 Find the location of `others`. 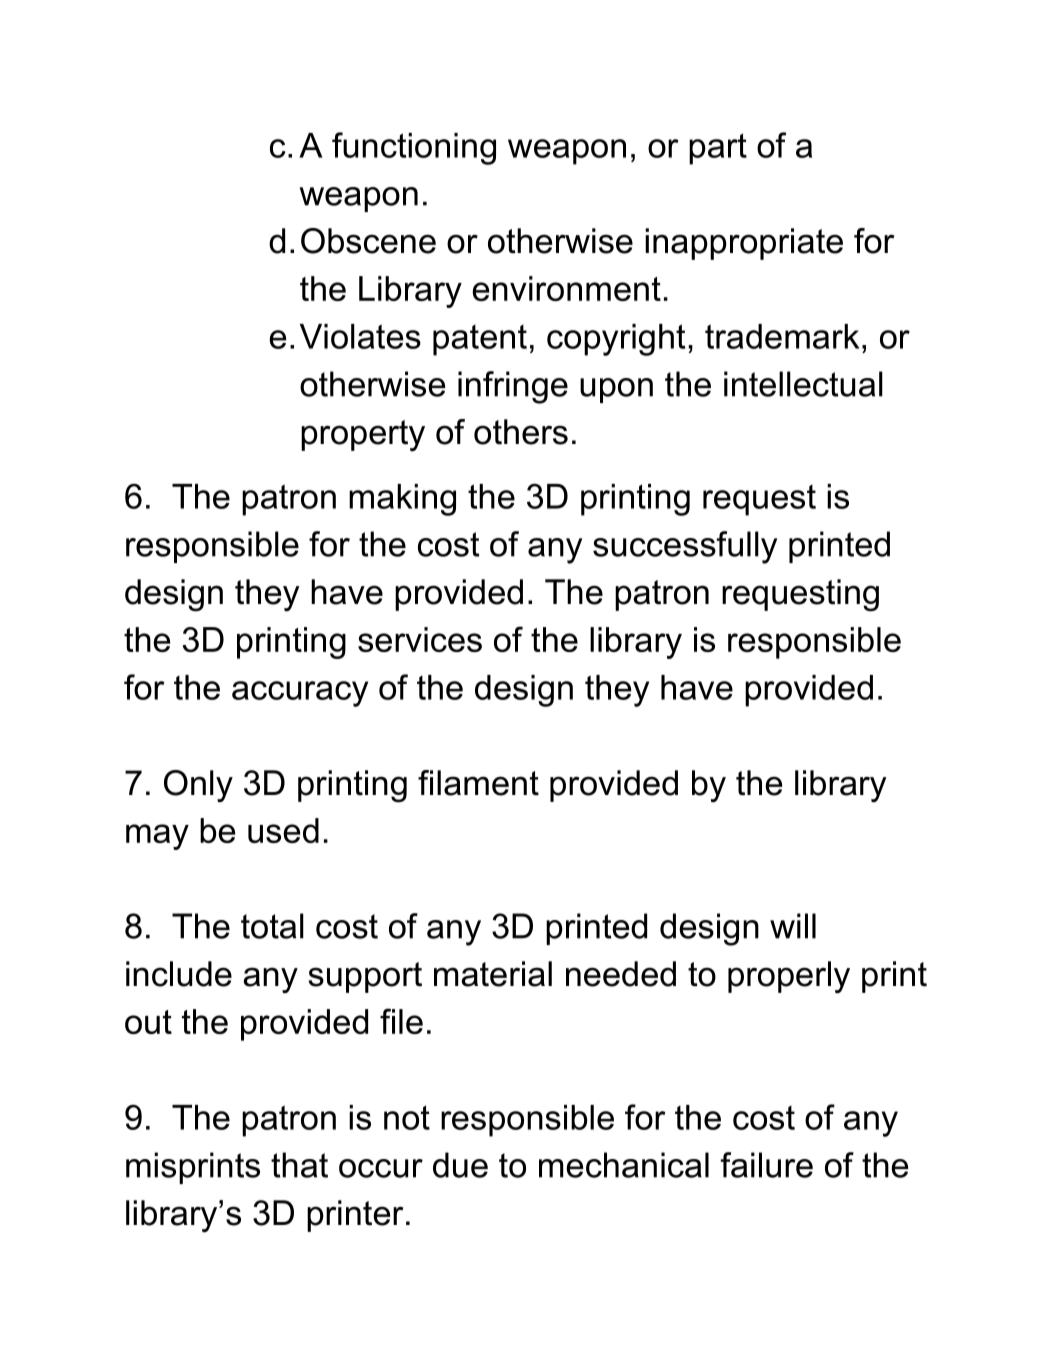

others is located at coordinates (521, 432).
